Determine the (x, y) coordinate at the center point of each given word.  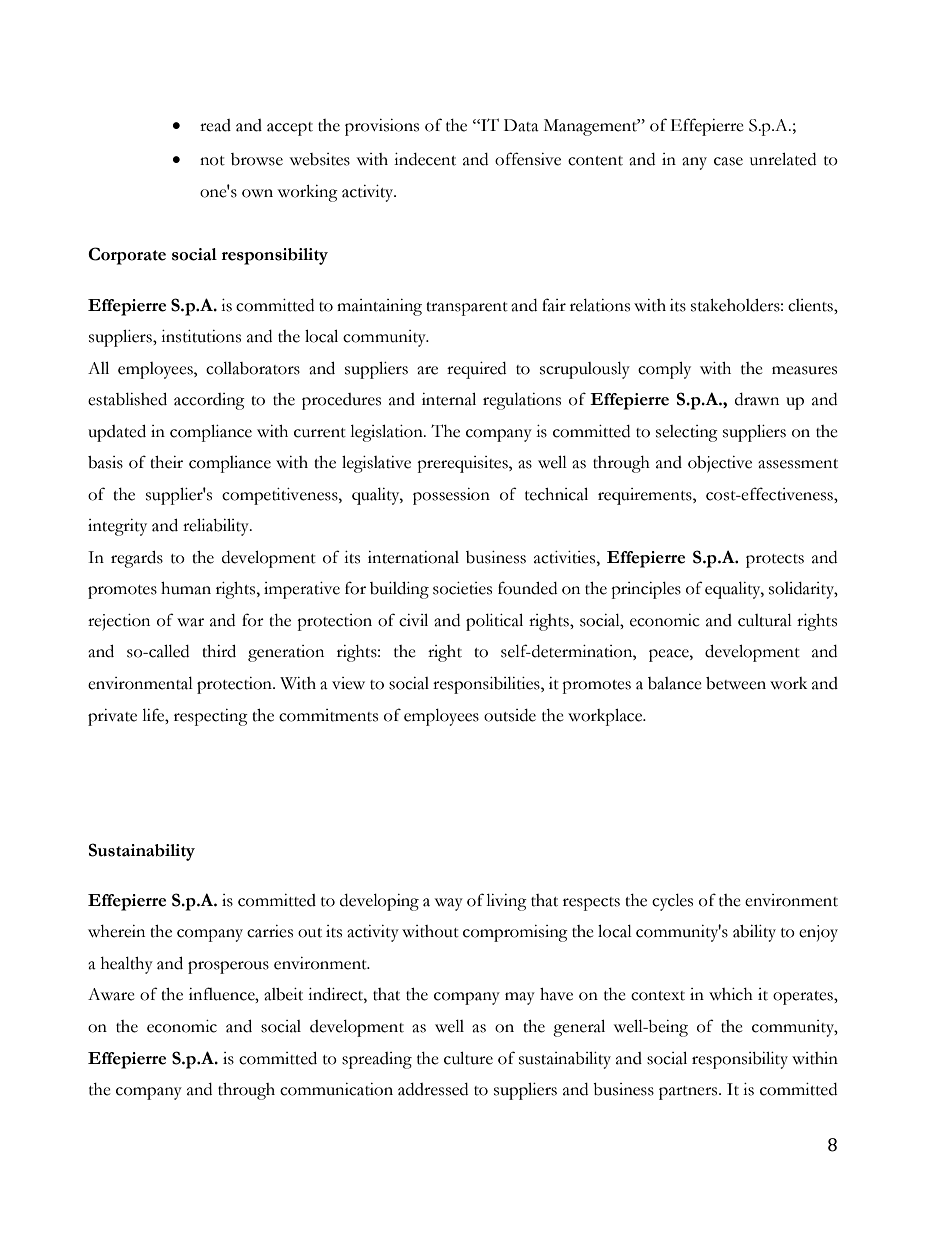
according (209, 401)
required (476, 370)
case (728, 161)
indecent (425, 159)
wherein (116, 931)
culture (468, 1058)
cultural (765, 620)
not (212, 161)
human (186, 588)
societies (462, 588)
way (449, 904)
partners (689, 1093)
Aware (111, 994)
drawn (757, 399)
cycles (672, 902)
